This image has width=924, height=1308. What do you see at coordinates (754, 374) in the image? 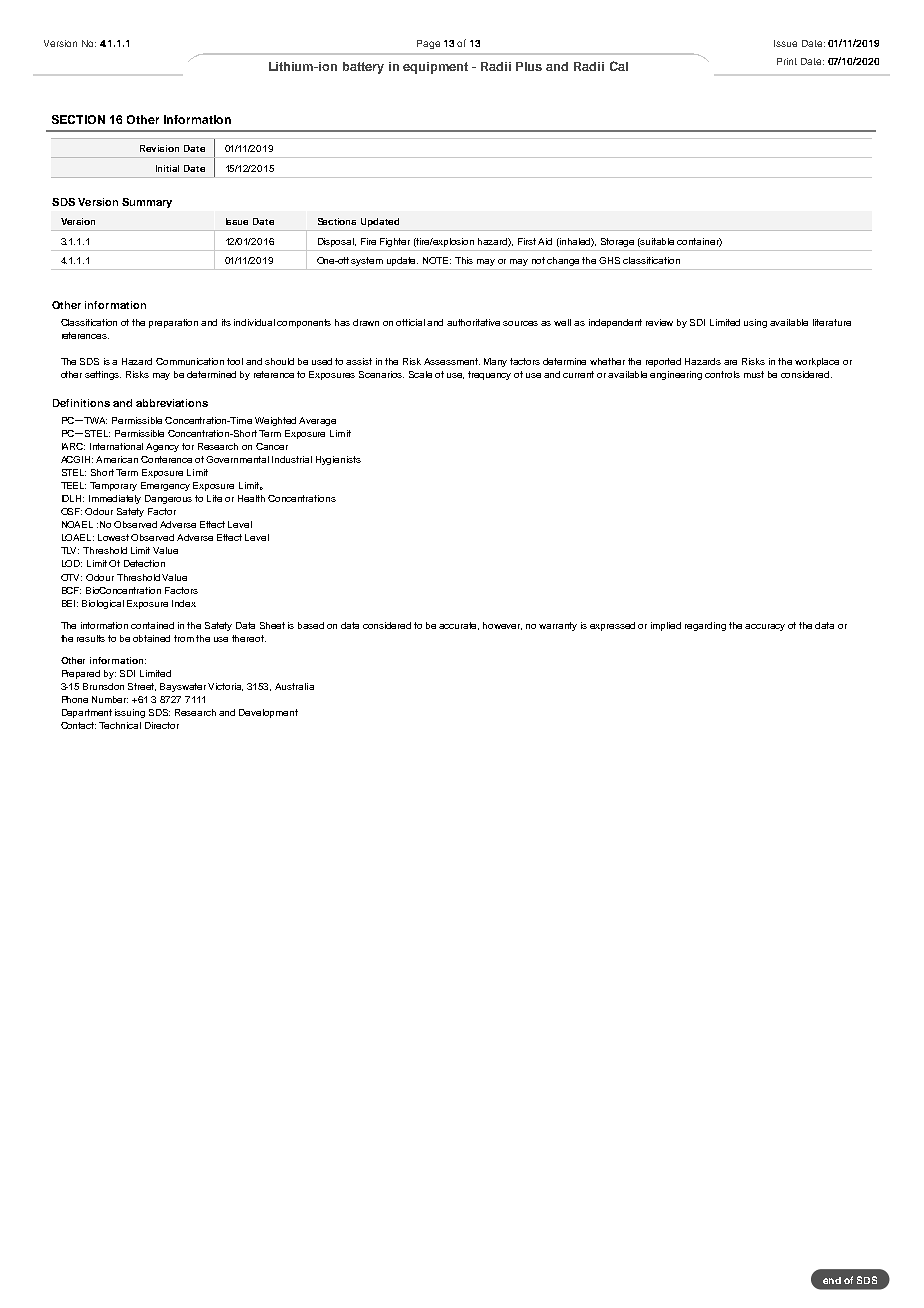
I see `must` at bounding box center [754, 374].
